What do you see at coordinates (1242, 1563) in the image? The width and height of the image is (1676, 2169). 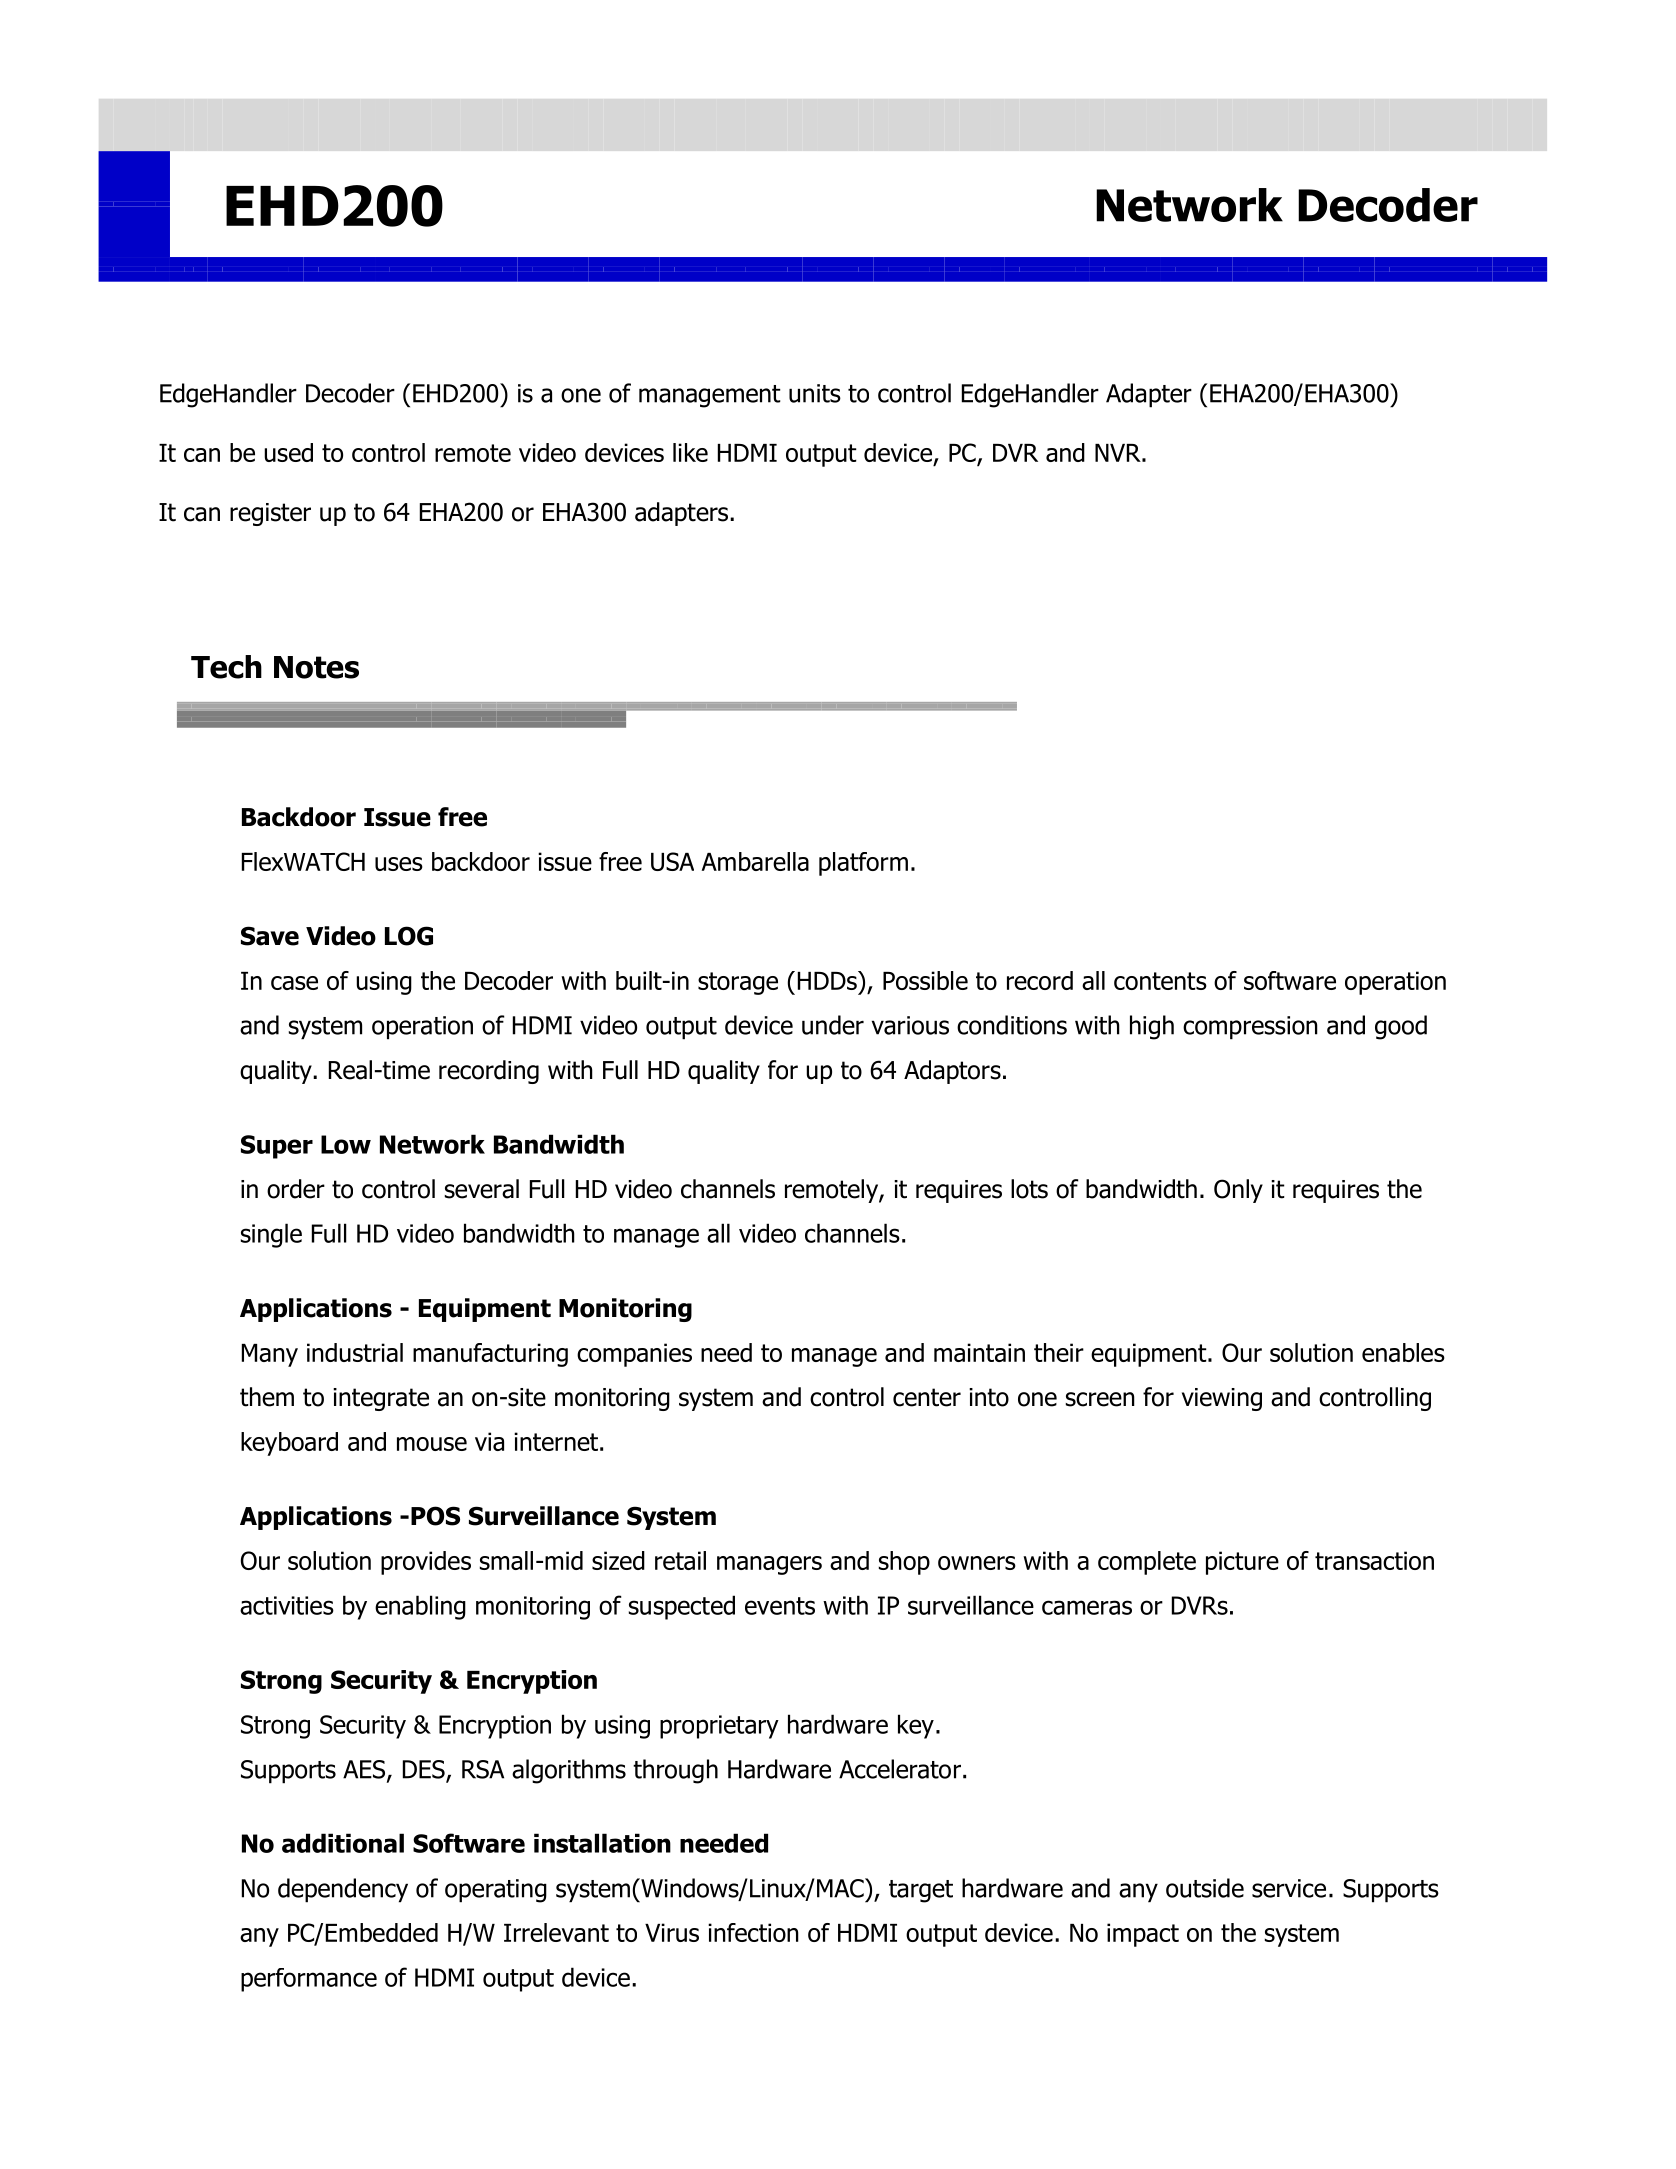 I see `picture` at bounding box center [1242, 1563].
